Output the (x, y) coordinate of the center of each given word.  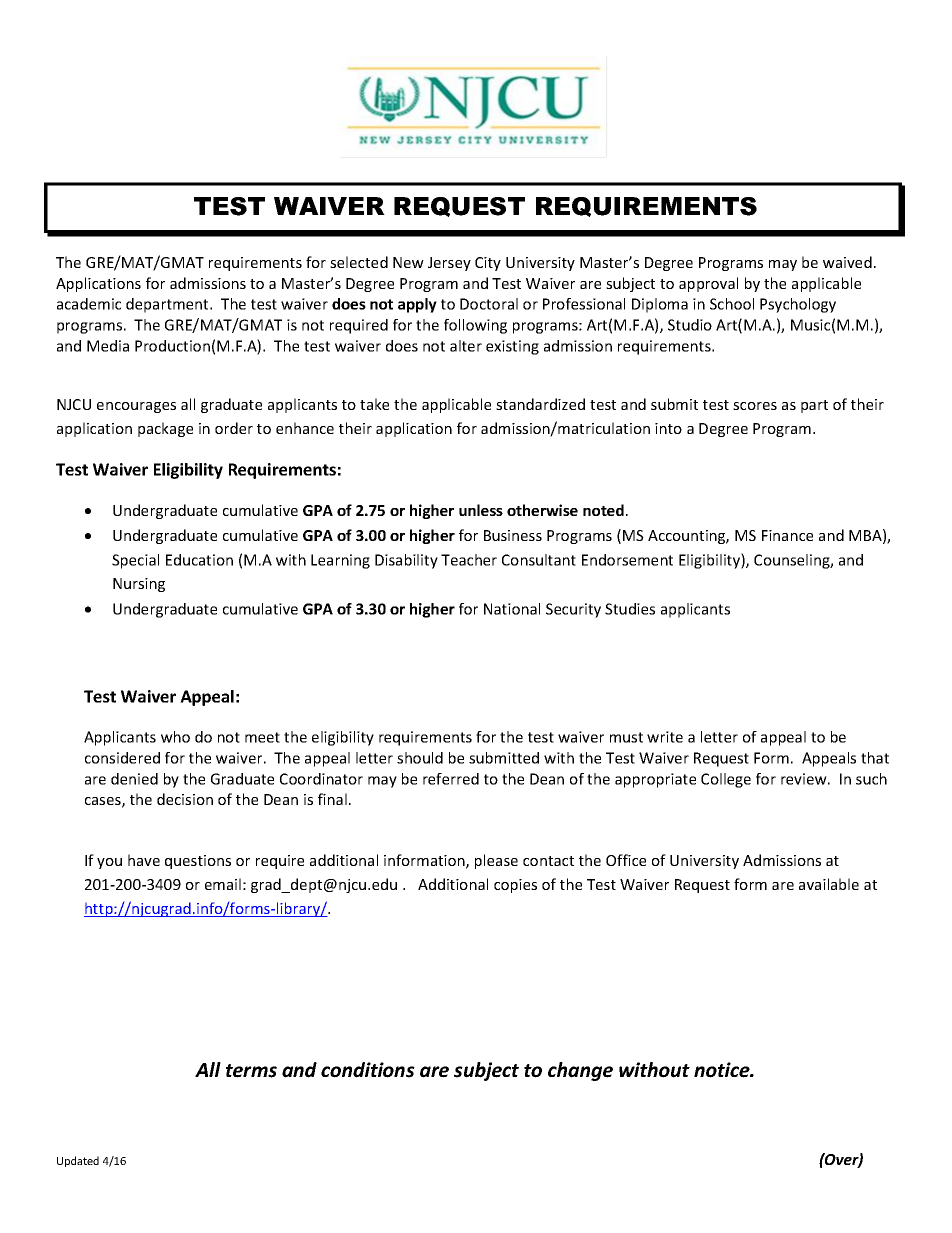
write (665, 737)
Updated (78, 1161)
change (580, 1071)
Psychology (798, 305)
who (175, 737)
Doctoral (489, 304)
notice (723, 1070)
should (420, 758)
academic (89, 304)
